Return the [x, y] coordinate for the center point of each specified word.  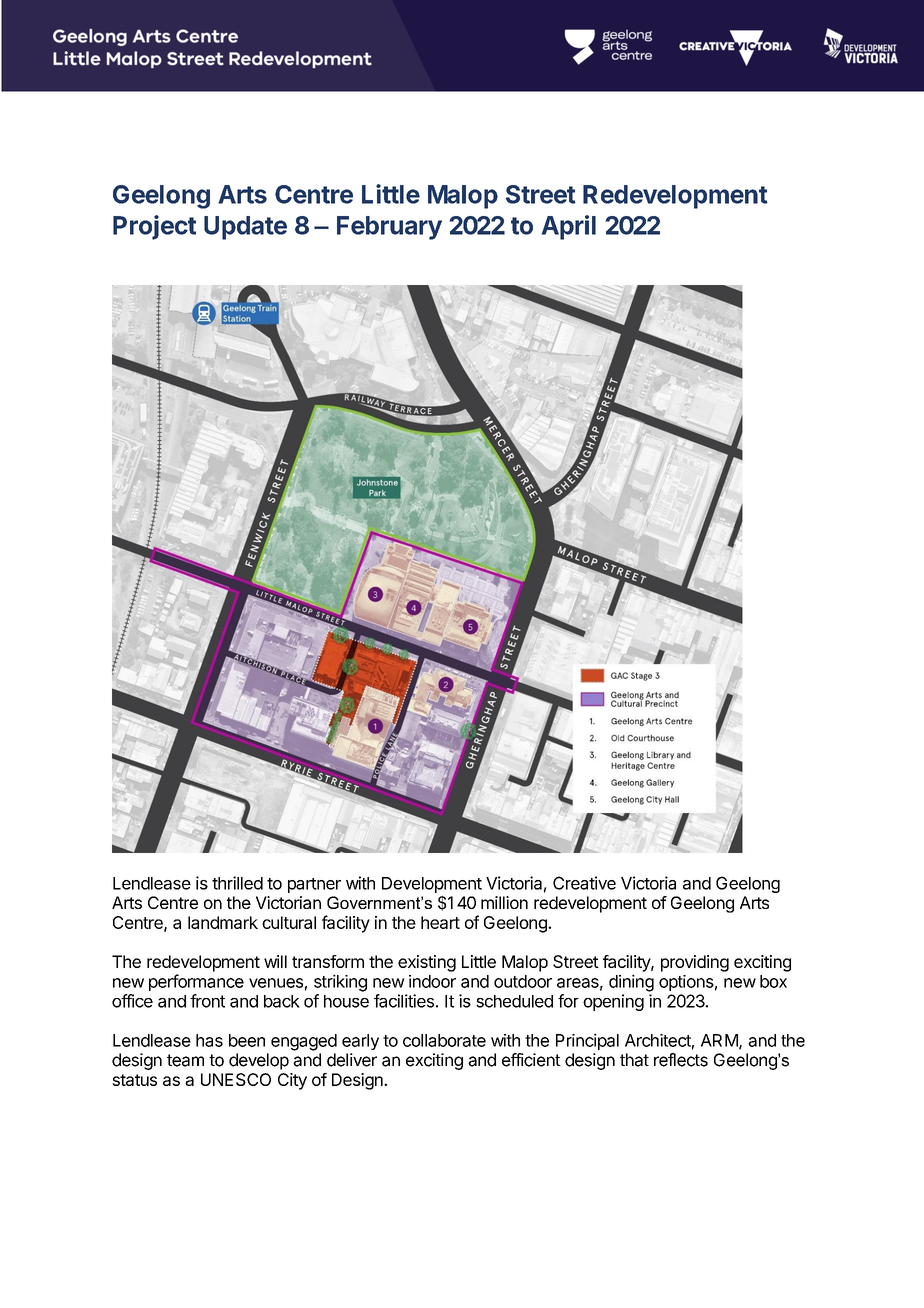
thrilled [237, 883]
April [569, 227]
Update [245, 228]
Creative [584, 883]
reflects [681, 1060]
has [209, 1040]
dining [631, 983]
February [389, 228]
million [504, 902]
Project [154, 227]
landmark [223, 922]
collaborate [444, 1040]
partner [314, 885]
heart [440, 922]
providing [695, 963]
